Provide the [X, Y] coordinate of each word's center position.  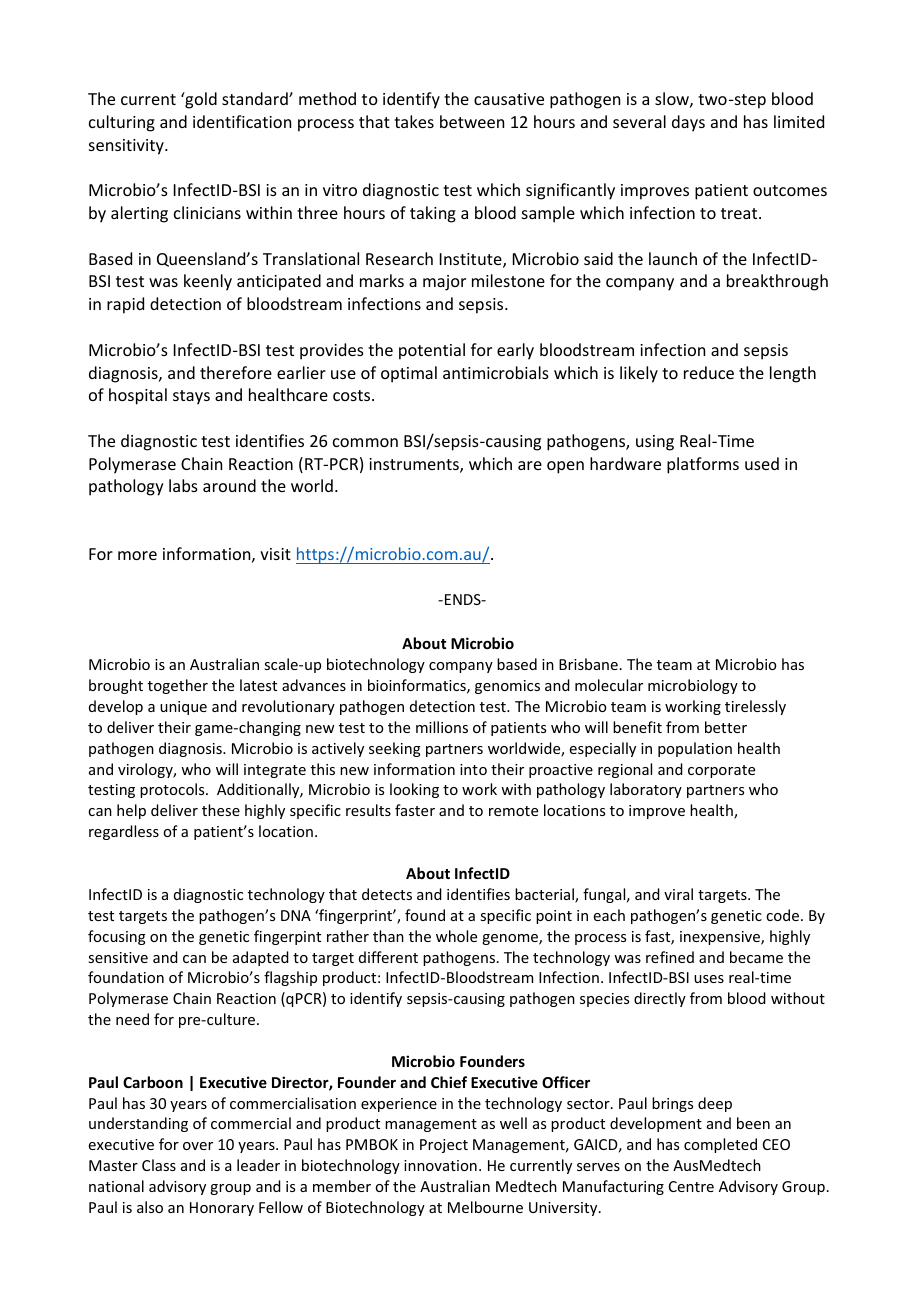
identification [242, 121]
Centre [691, 1186]
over [198, 1146]
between [472, 121]
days [688, 123]
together [178, 686]
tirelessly [755, 707]
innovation [440, 1165]
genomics [507, 687]
